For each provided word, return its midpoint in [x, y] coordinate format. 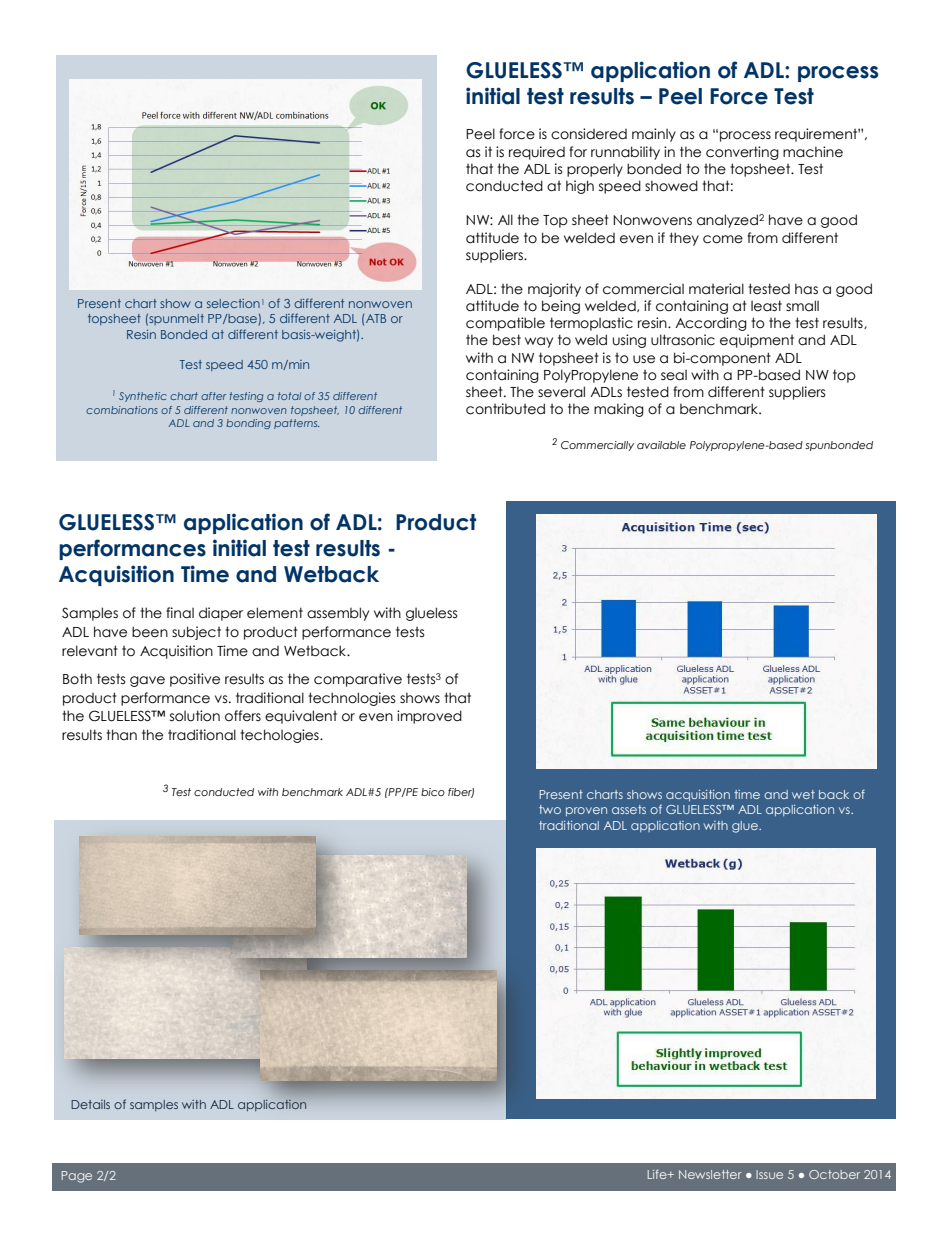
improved [429, 717]
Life [658, 1174]
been [150, 632]
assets [629, 809]
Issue [769, 1174]
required [537, 153]
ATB [376, 318]
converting [742, 153]
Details [90, 1104]
